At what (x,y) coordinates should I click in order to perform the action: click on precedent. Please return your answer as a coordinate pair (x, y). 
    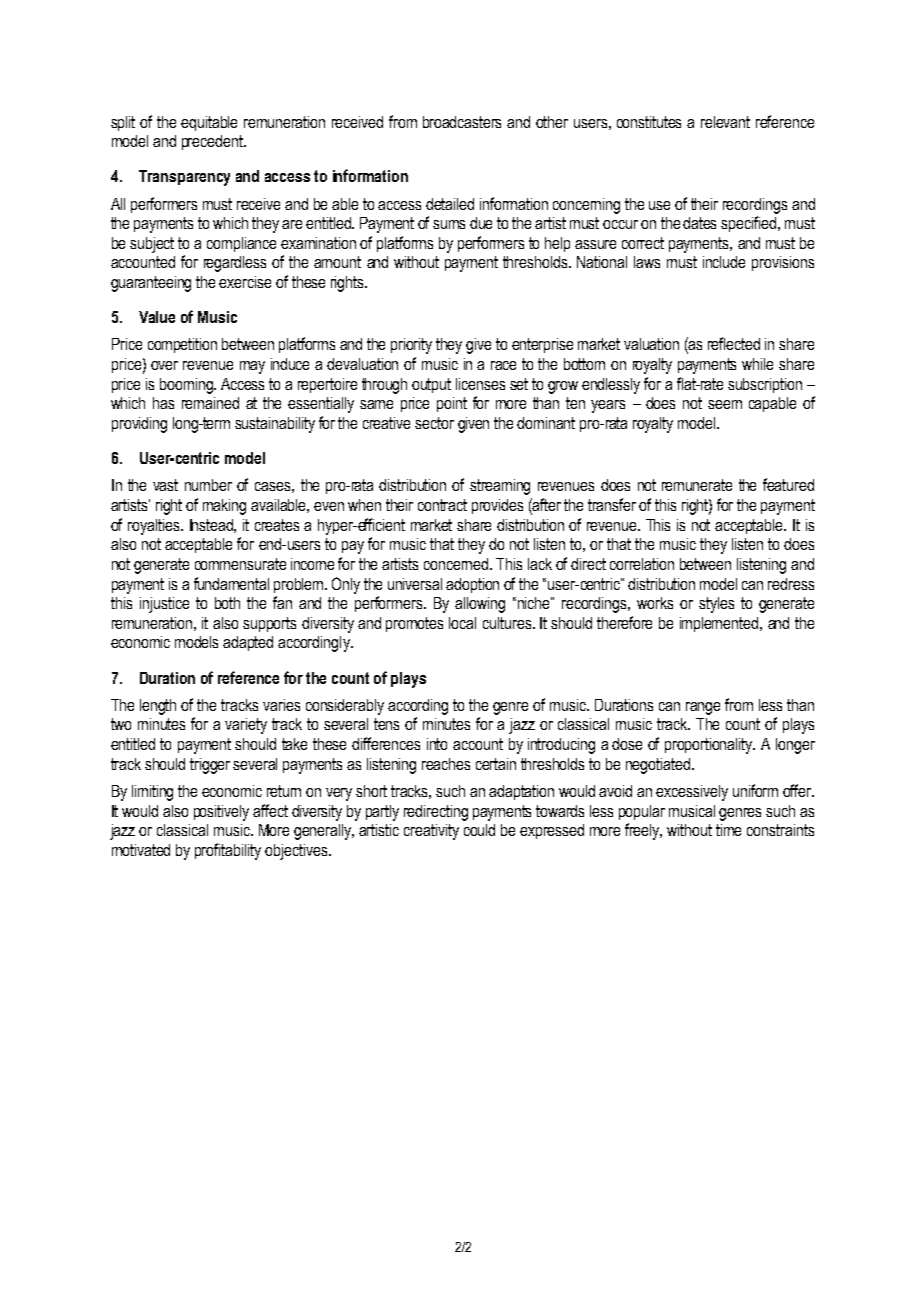
    Looking at the image, I should click on (213, 142).
